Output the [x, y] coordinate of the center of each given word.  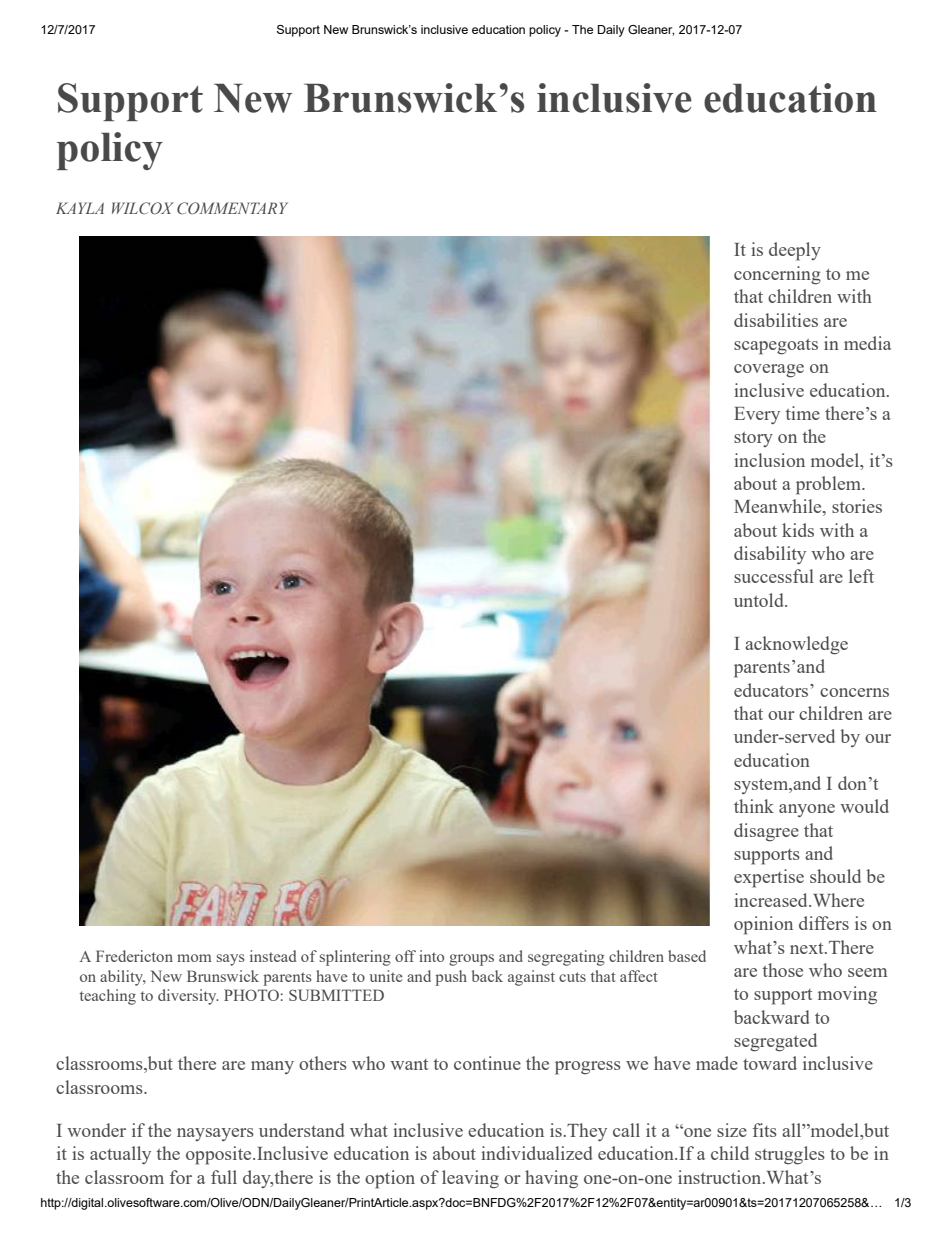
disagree [766, 832]
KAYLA [80, 208]
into [431, 956]
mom [194, 958]
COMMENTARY [232, 208]
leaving [470, 1179]
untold [760, 600]
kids [798, 530]
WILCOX [143, 208]
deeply [795, 251]
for [181, 1177]
